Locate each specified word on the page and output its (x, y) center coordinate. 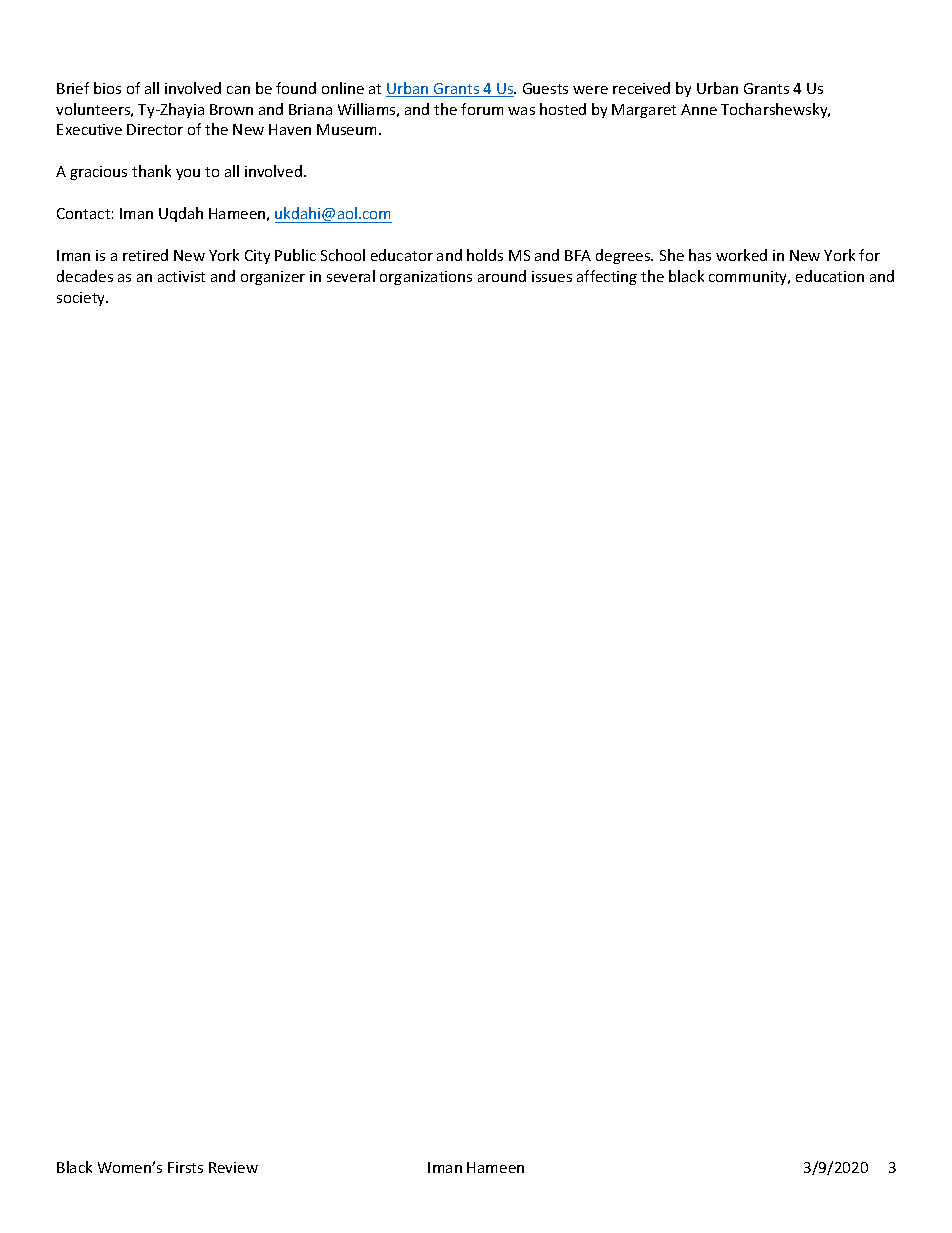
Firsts (185, 1167)
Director (155, 129)
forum (482, 109)
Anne (699, 109)
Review (233, 1167)
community (749, 278)
